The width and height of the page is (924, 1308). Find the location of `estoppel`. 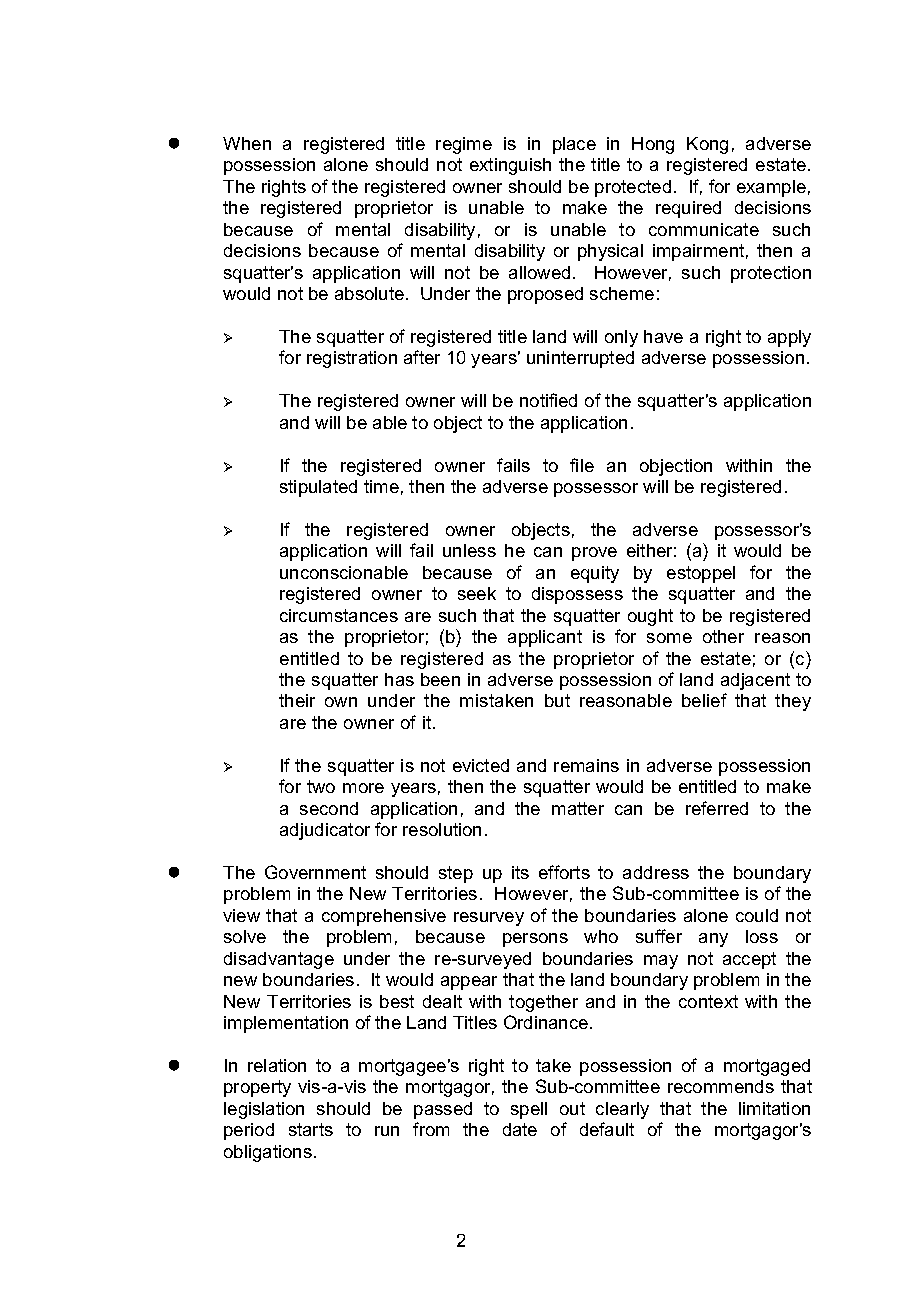

estoppel is located at coordinates (701, 574).
